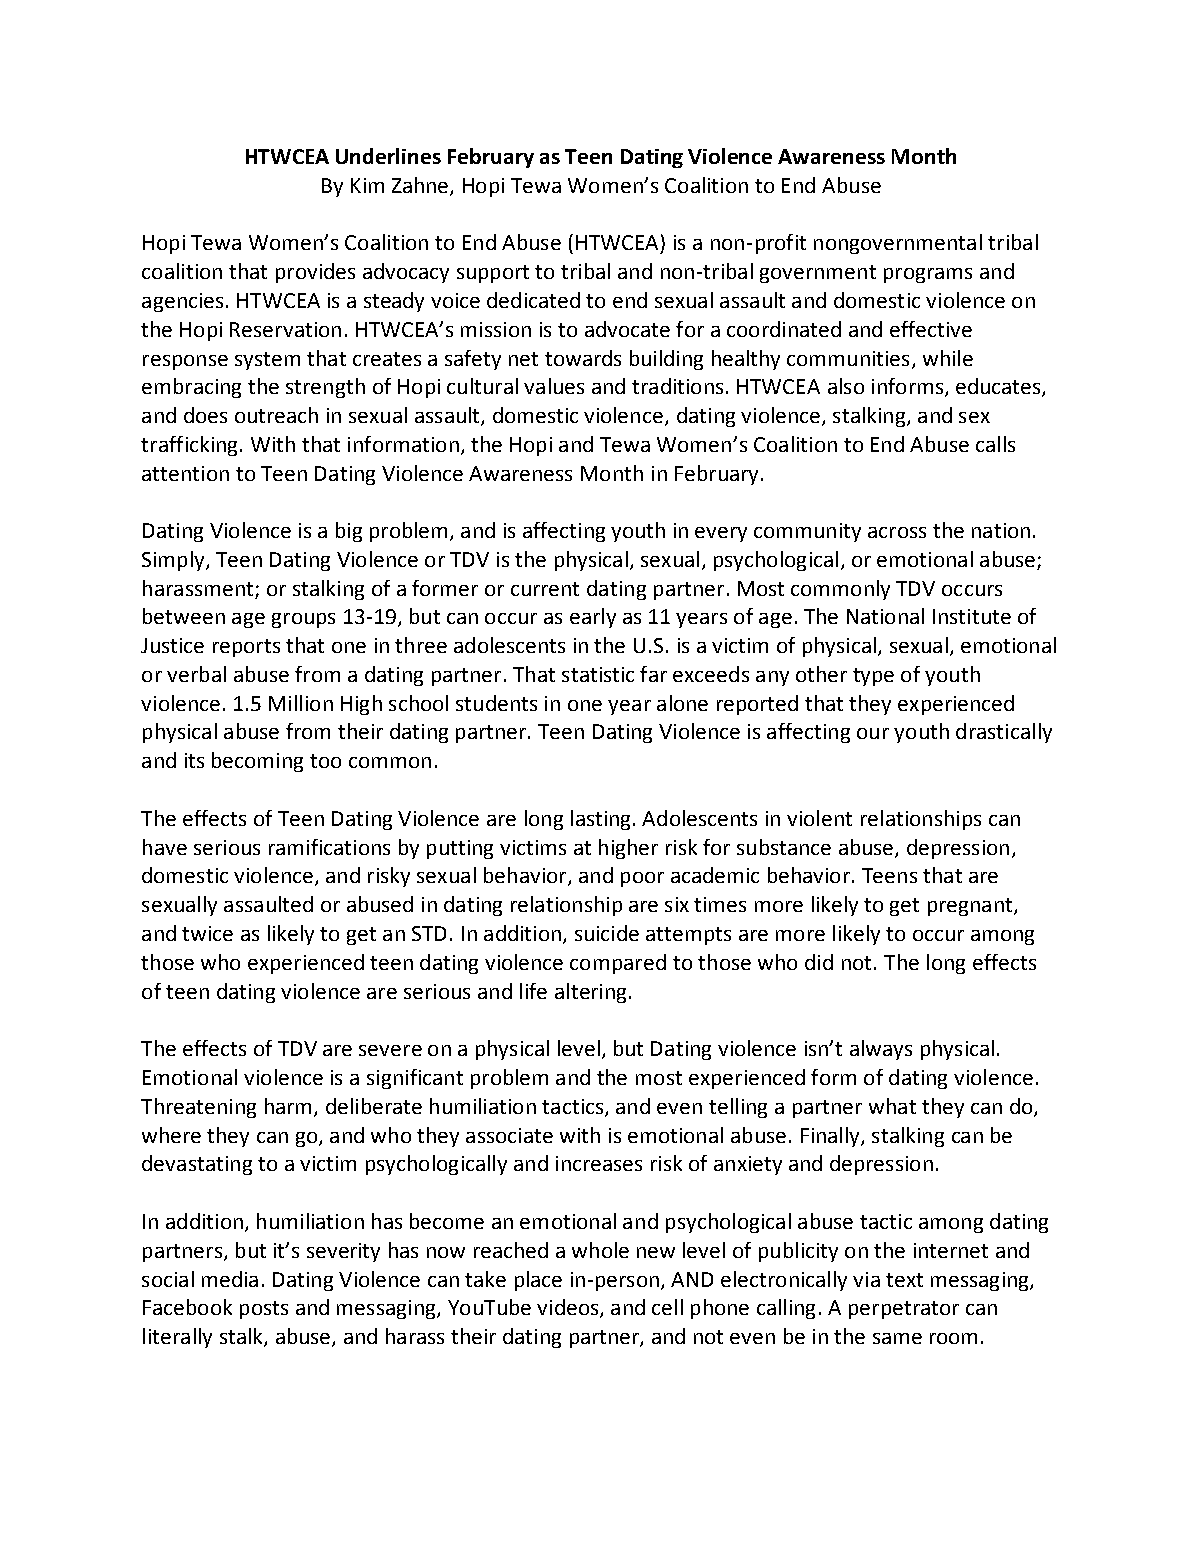 The height and width of the screenshot is (1556, 1202). What do you see at coordinates (569, 1308) in the screenshot?
I see `videos` at bounding box center [569, 1308].
